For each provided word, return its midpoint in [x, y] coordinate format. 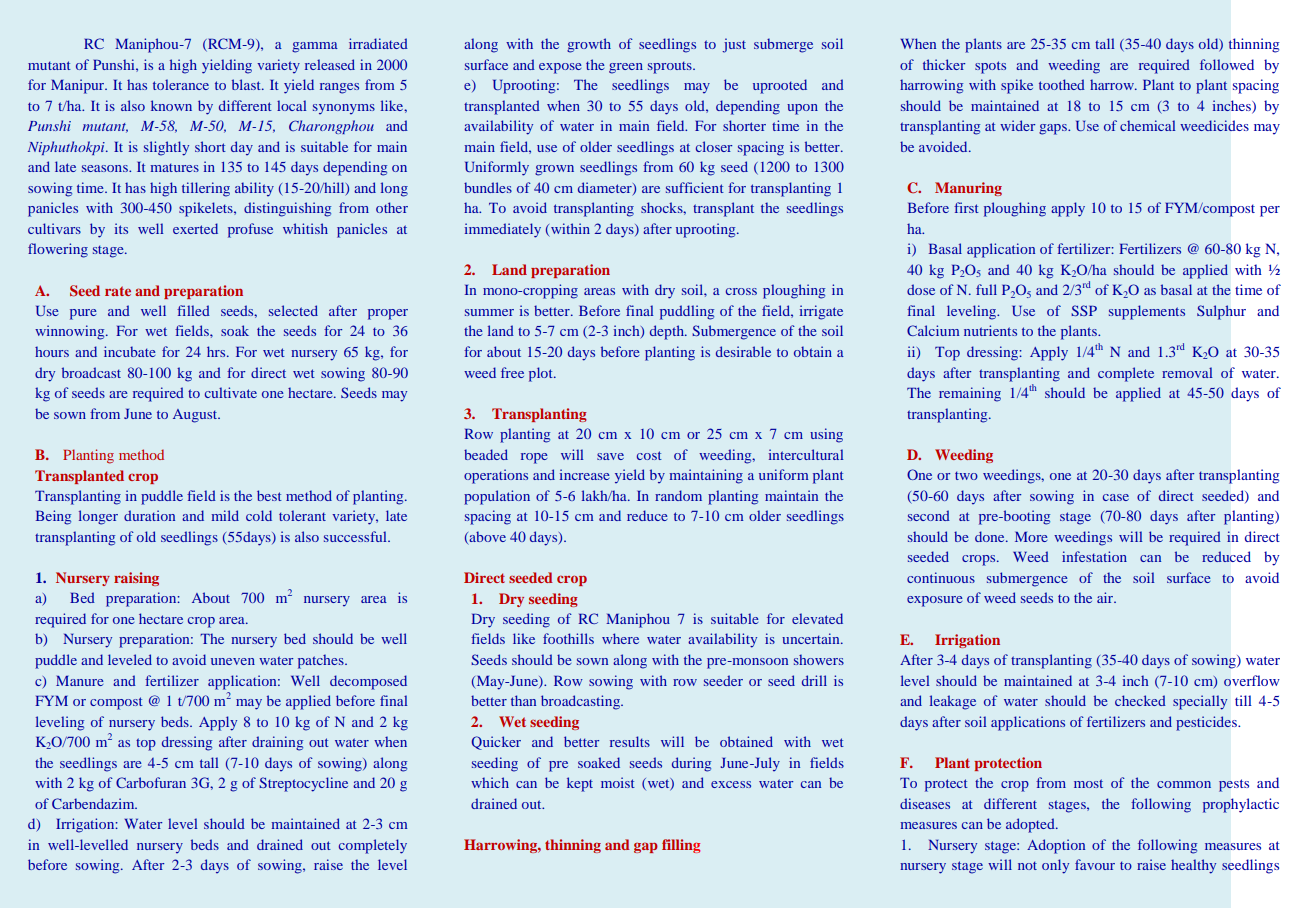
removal [1187, 372]
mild [225, 515]
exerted [195, 228]
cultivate [231, 392]
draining [277, 743]
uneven [233, 661]
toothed [1062, 84]
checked [1140, 700]
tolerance [181, 84]
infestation [1094, 556]
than [523, 700]
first [966, 207]
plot [542, 374]
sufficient [695, 187]
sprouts [671, 67]
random [678, 495]
